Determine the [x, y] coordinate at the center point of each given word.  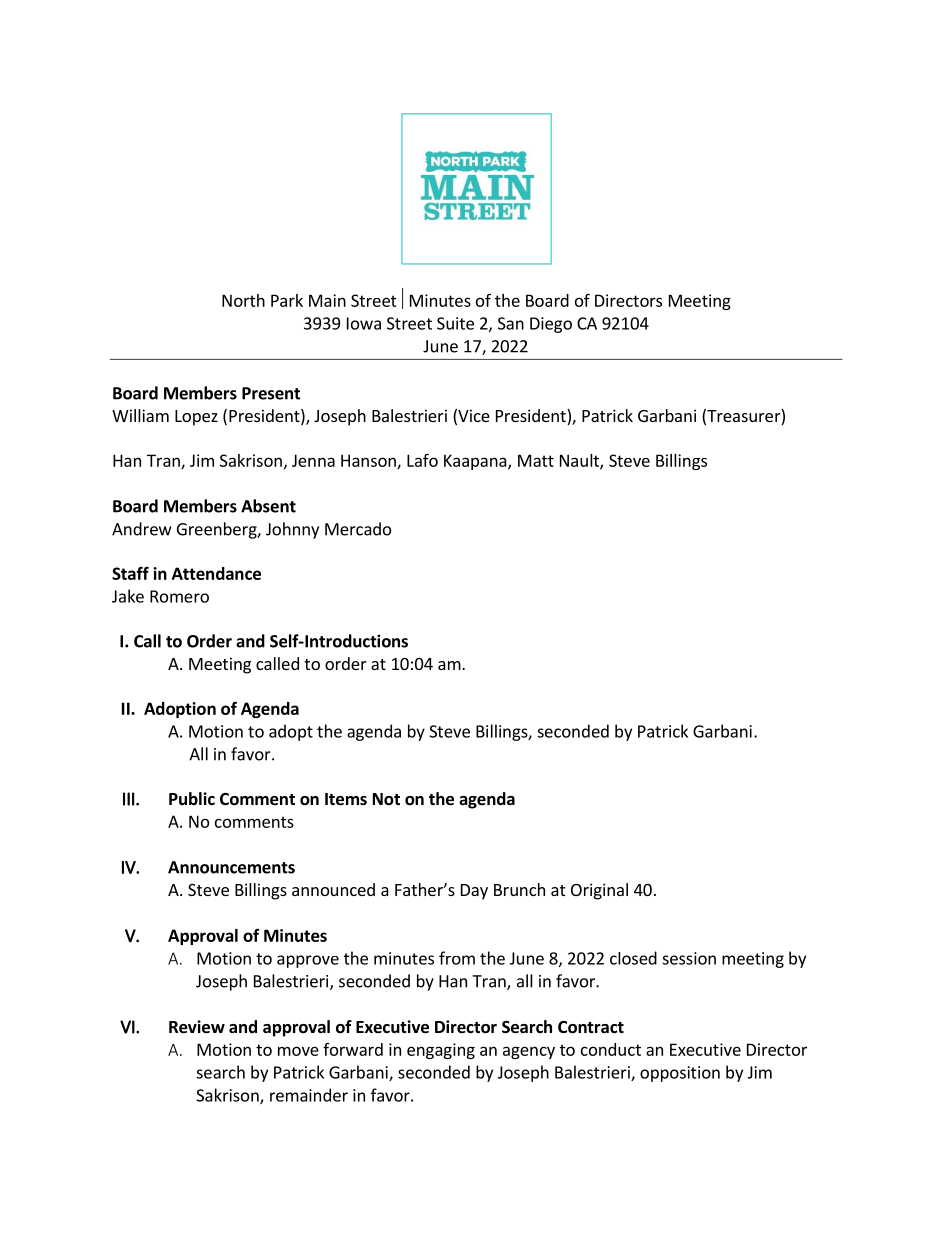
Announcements [231, 867]
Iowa [364, 323]
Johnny [292, 530]
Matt [536, 460]
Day [474, 892]
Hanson [369, 461]
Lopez [196, 418]
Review [197, 1027]
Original [599, 891]
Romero [179, 596]
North [243, 300]
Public [192, 798]
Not [386, 799]
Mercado [358, 529]
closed [633, 958]
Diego [551, 325]
